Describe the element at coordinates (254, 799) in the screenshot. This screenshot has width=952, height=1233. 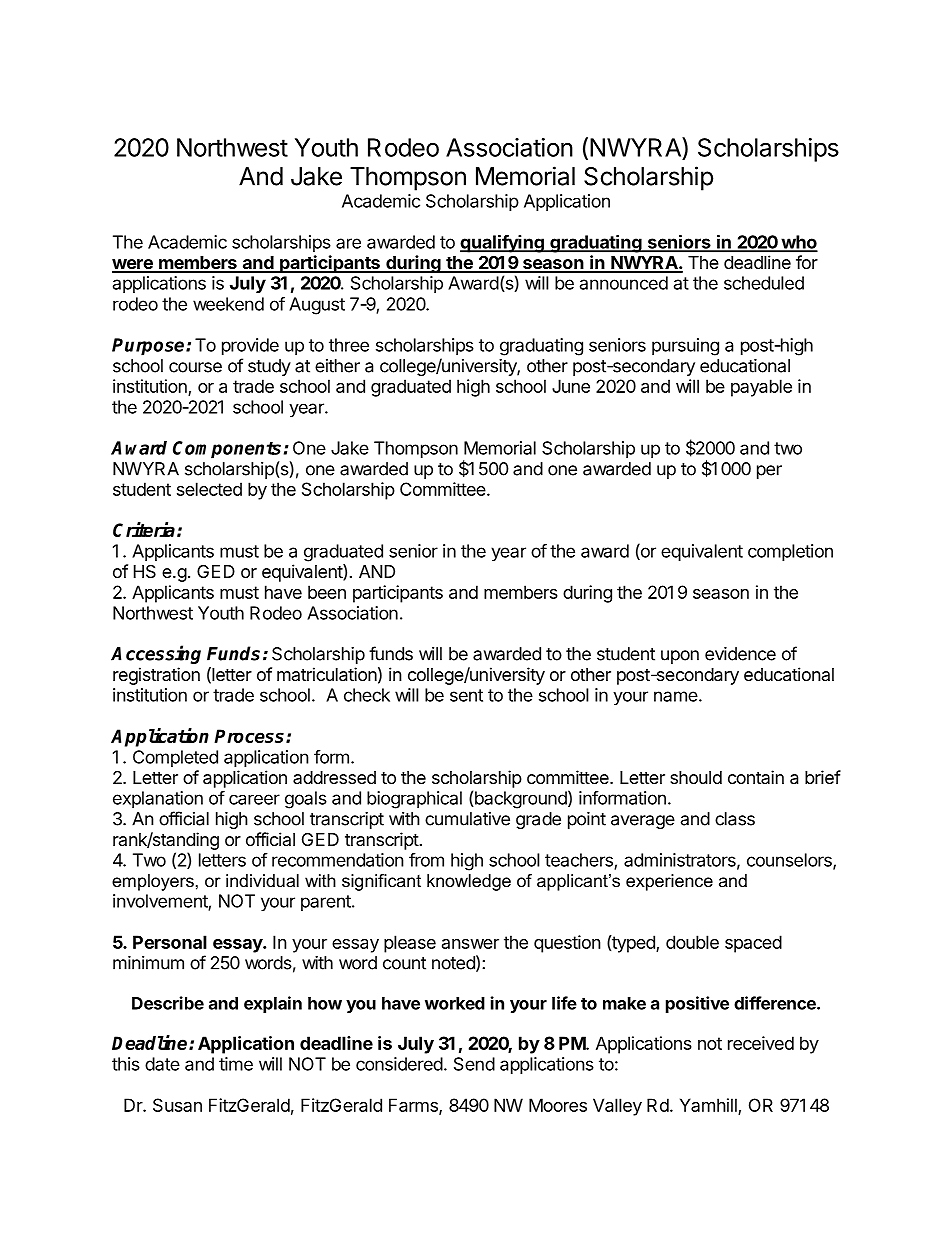
I see `career` at that location.
